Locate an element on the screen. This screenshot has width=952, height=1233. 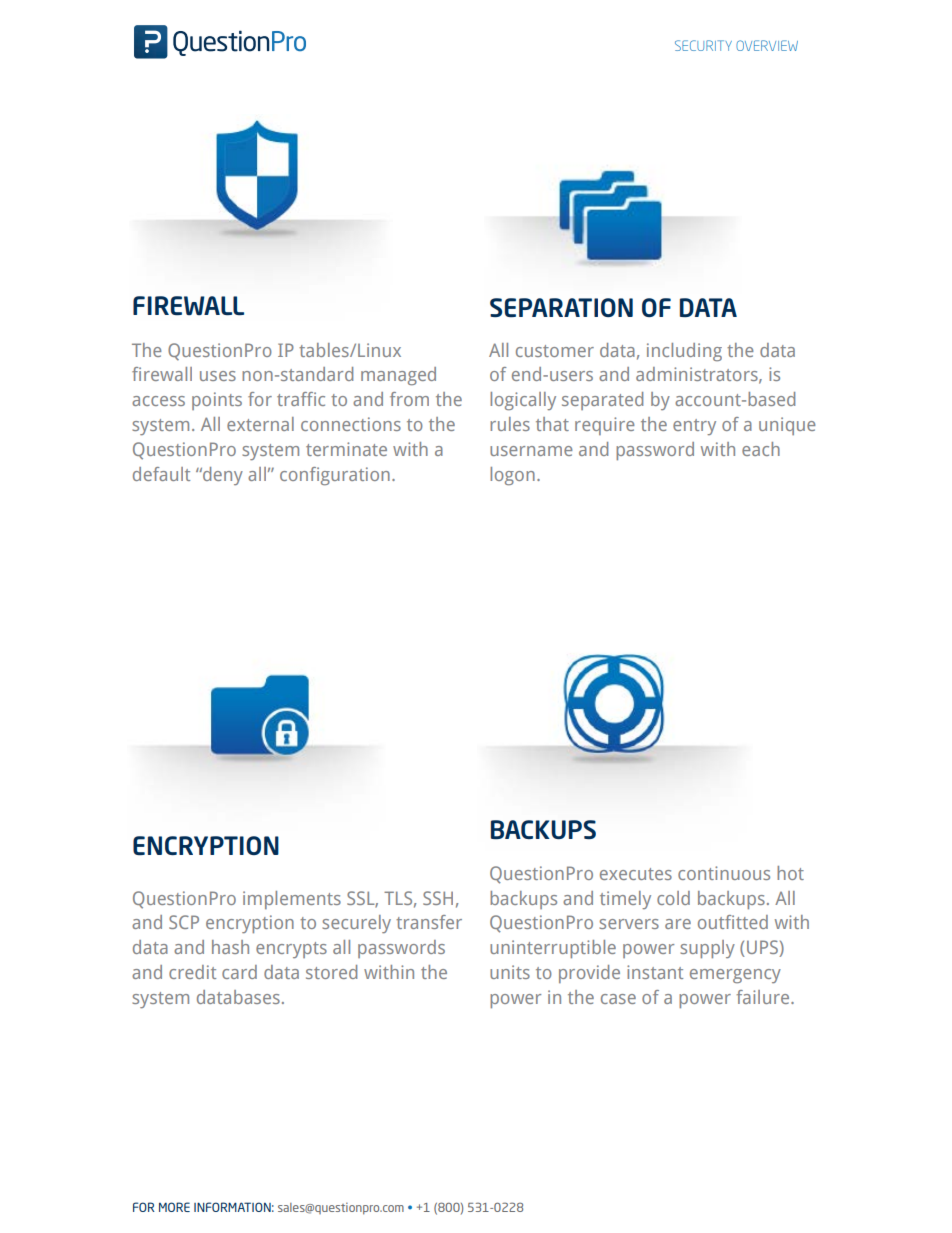
units is located at coordinates (510, 972).
